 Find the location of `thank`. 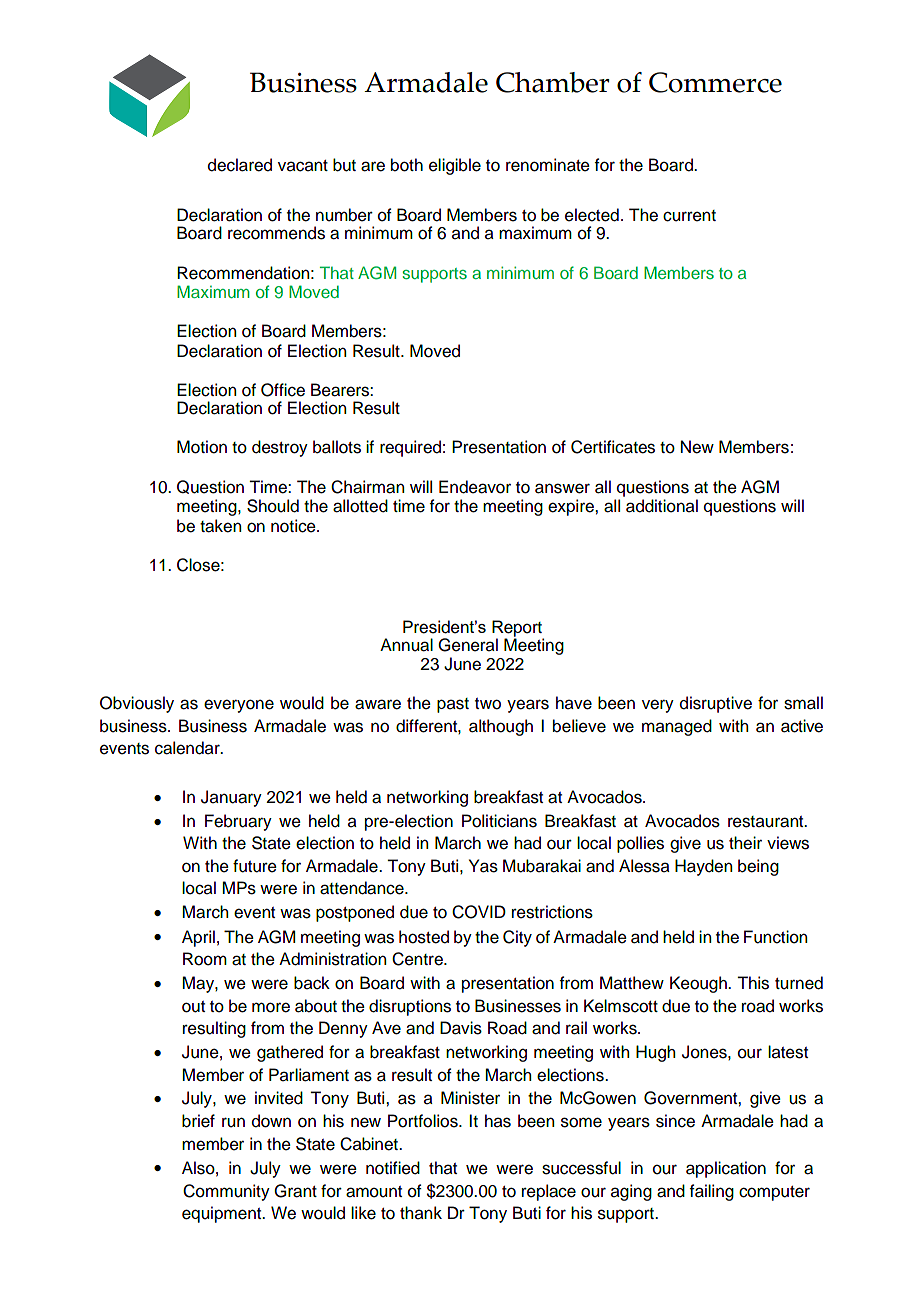

thank is located at coordinates (421, 1213).
